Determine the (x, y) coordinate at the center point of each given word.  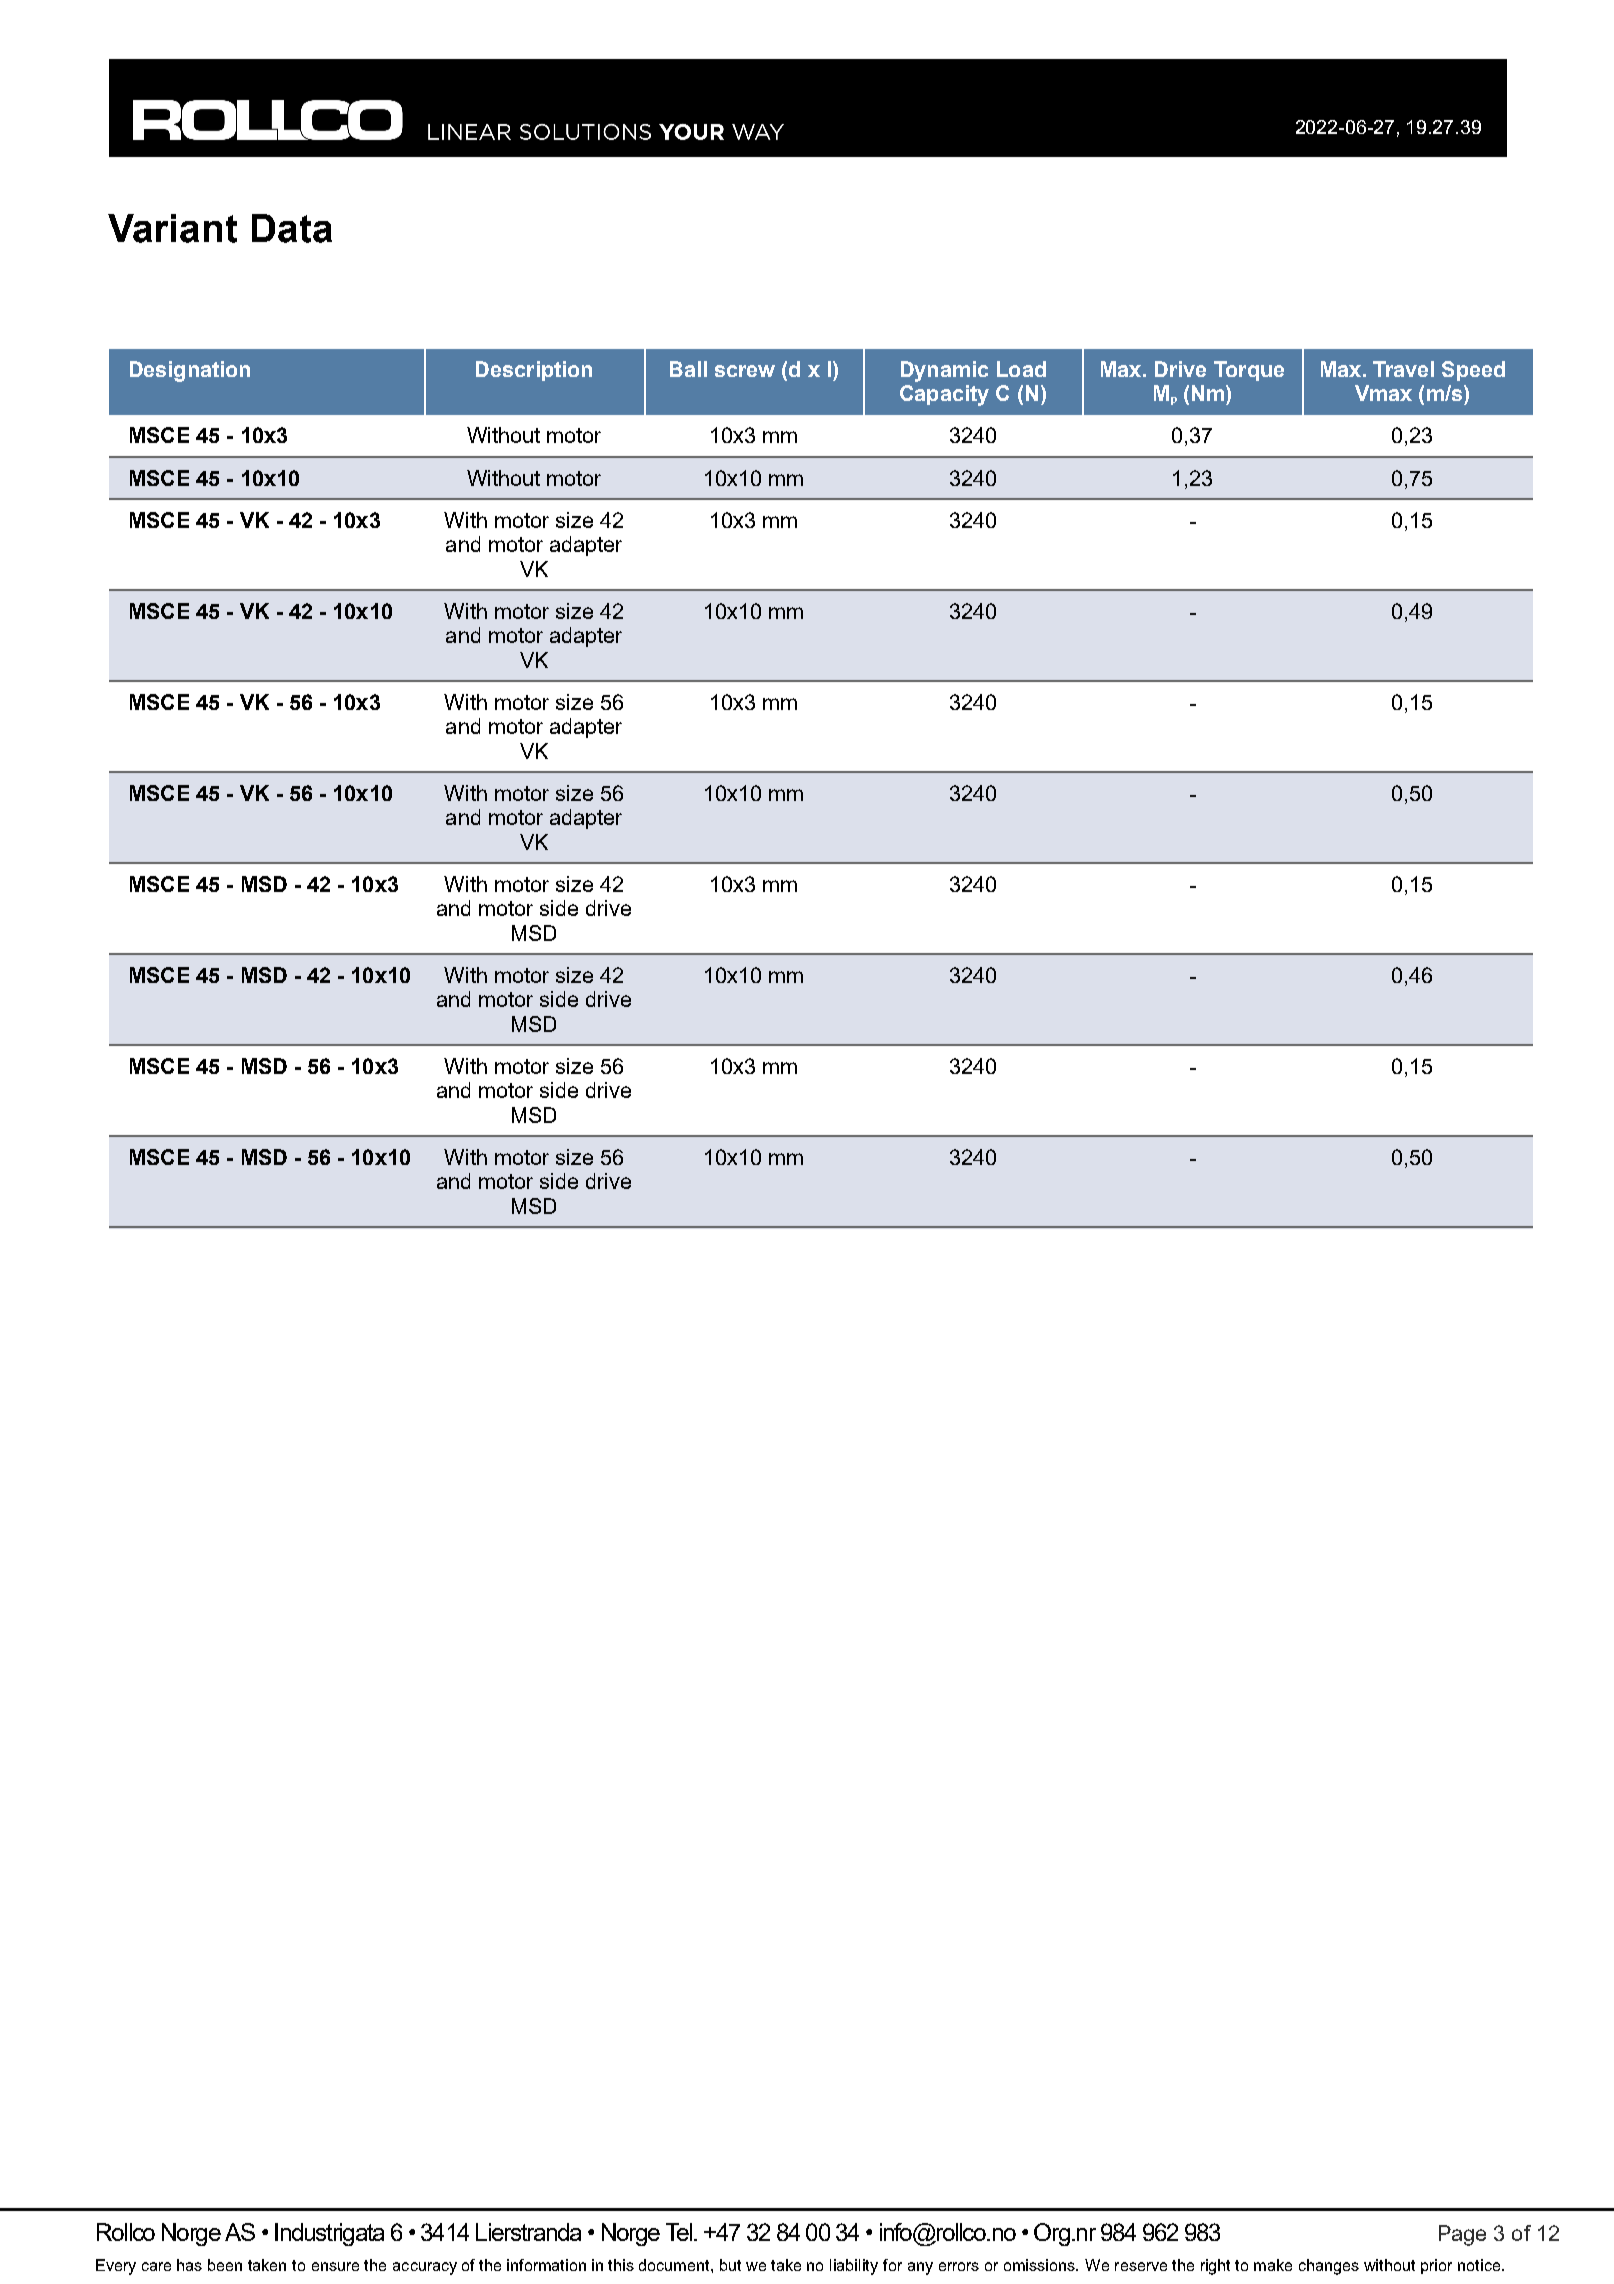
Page (1462, 2235)
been (225, 2265)
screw (745, 371)
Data (292, 228)
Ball (688, 369)
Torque (1249, 371)
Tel (679, 2232)
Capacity (944, 395)
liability (854, 2267)
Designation (190, 371)
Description (534, 371)
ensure (335, 2266)
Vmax (1383, 393)
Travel (1403, 369)
